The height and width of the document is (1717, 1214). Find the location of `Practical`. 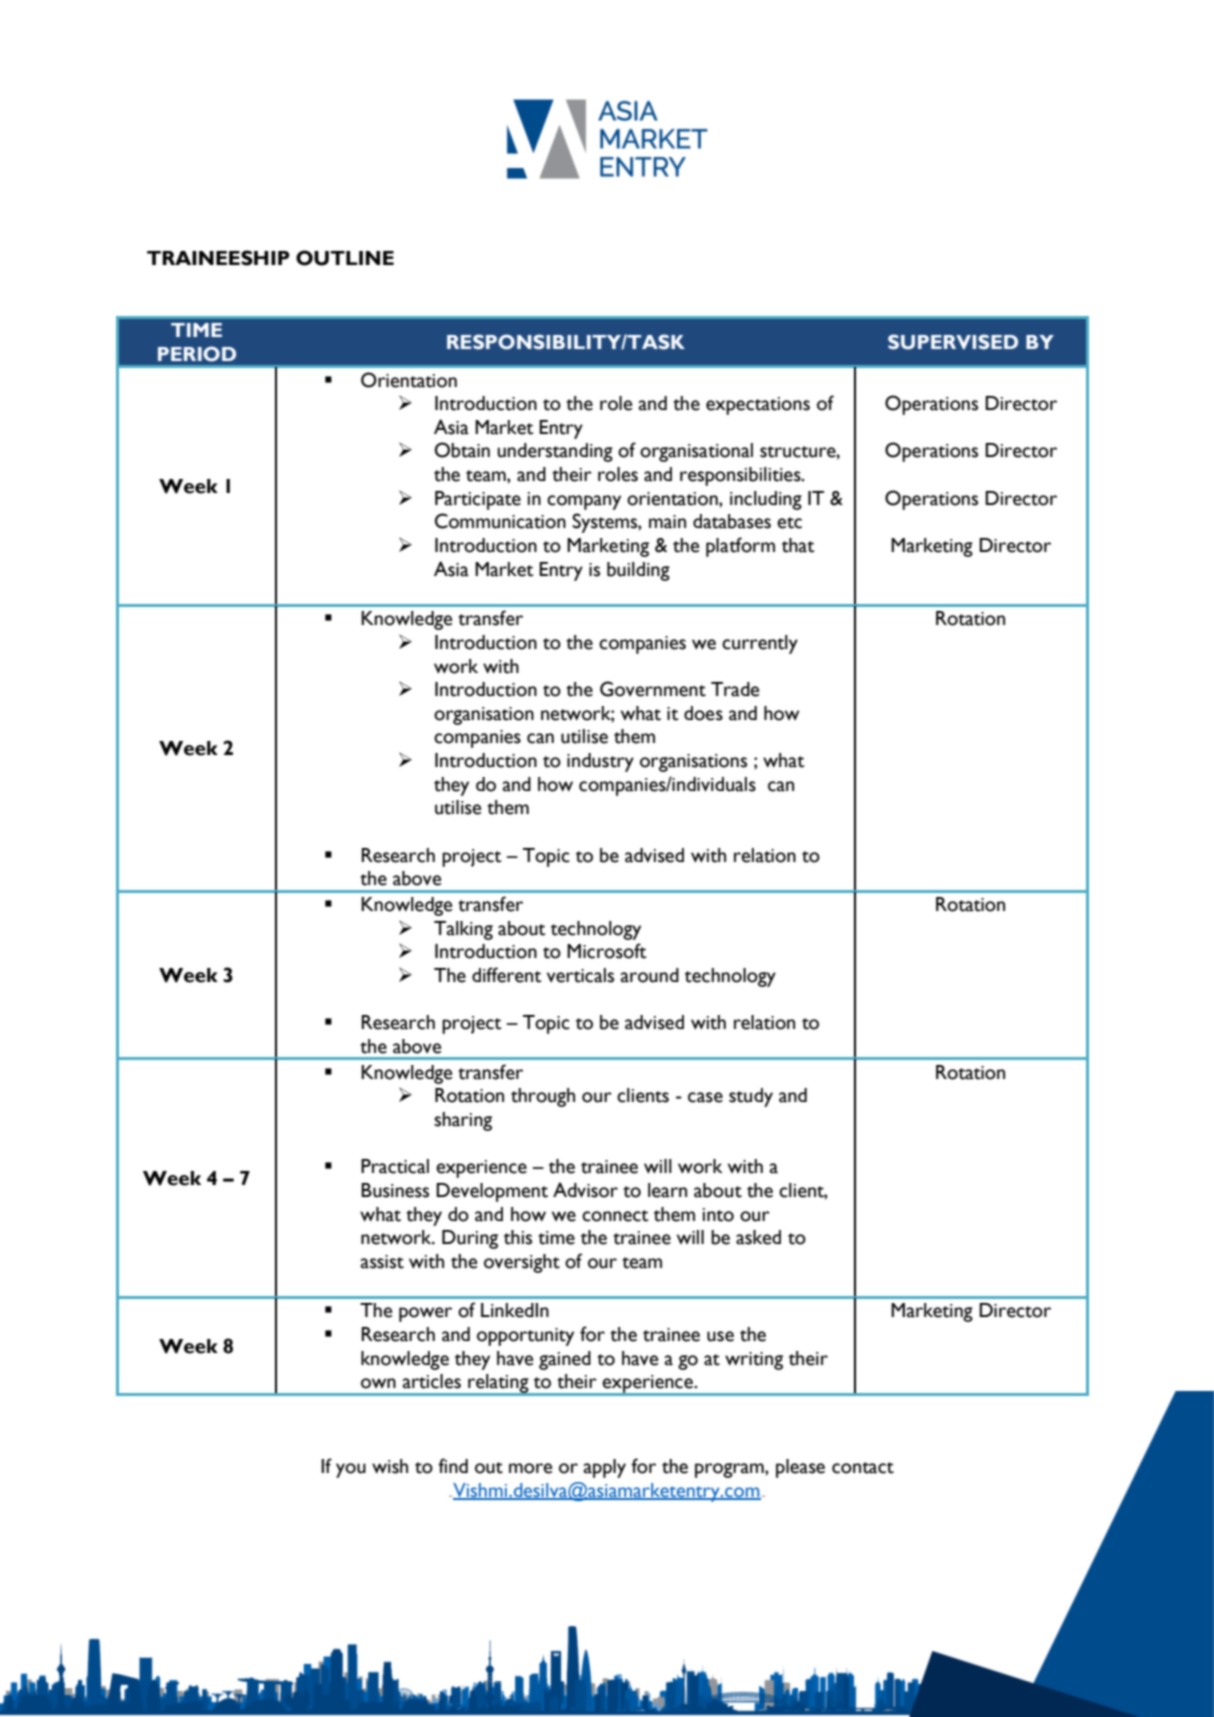

Practical is located at coordinates (395, 1166).
